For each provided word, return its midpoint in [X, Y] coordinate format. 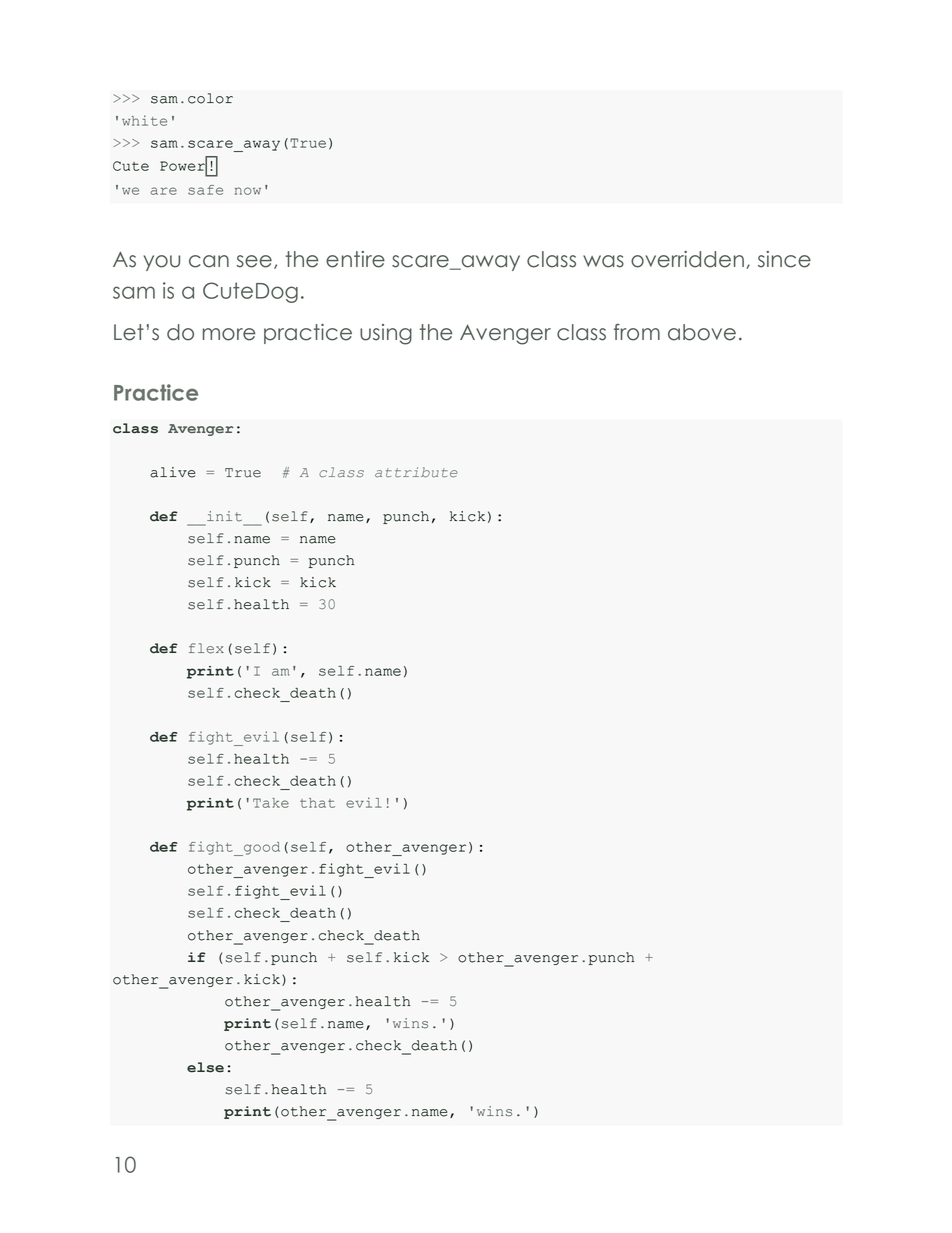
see [254, 261]
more [229, 334]
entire [355, 259]
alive [172, 472]
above [702, 332]
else [205, 1067]
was [603, 261]
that [317, 803]
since [784, 259]
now [248, 191]
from [637, 332]
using [386, 334]
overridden [687, 259]
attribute [416, 472]
